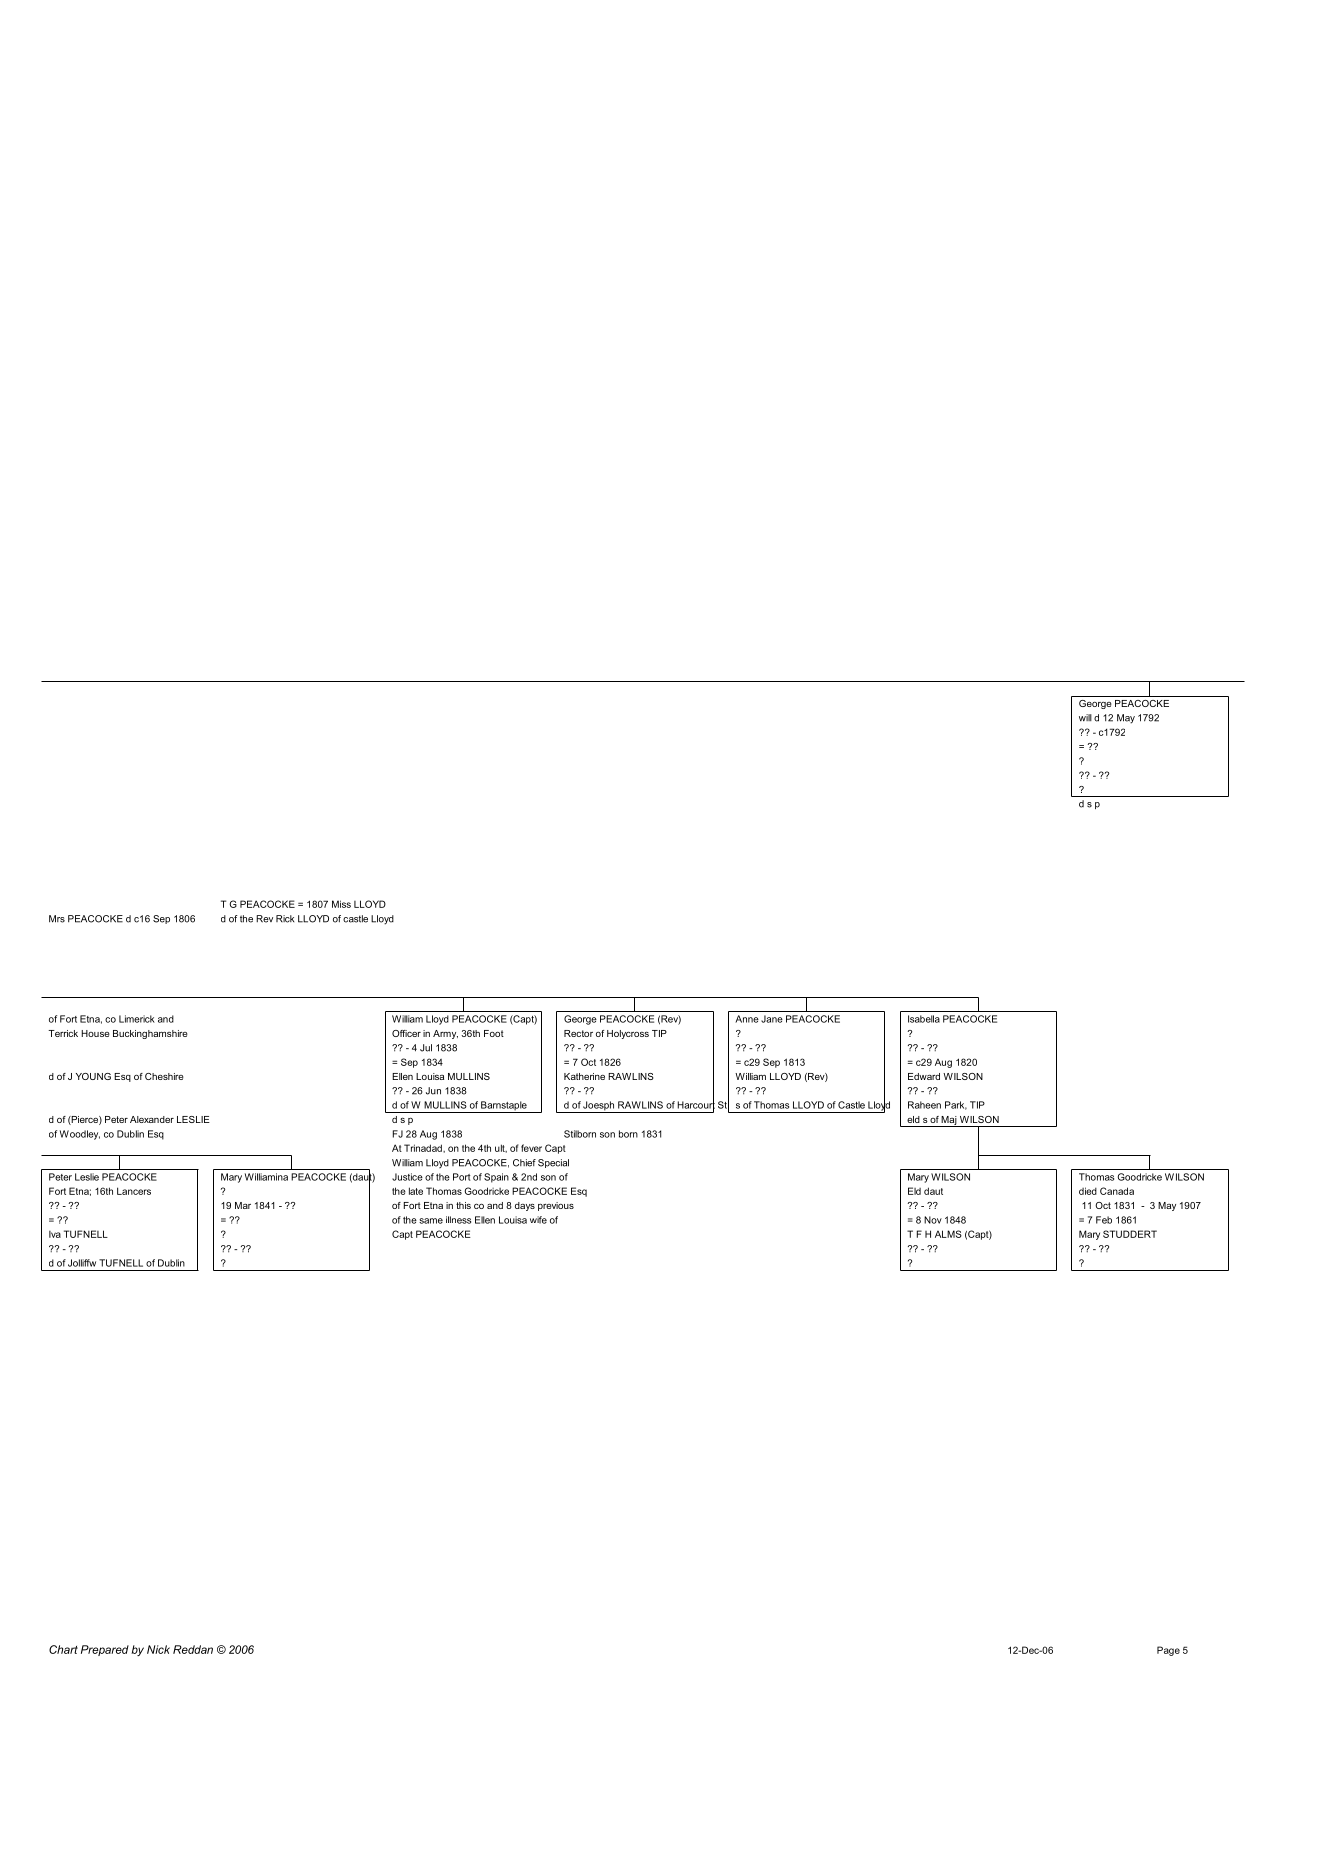 Image resolution: width=1321 pixels, height=1869 pixels. I want to click on illness, so click(458, 1220).
